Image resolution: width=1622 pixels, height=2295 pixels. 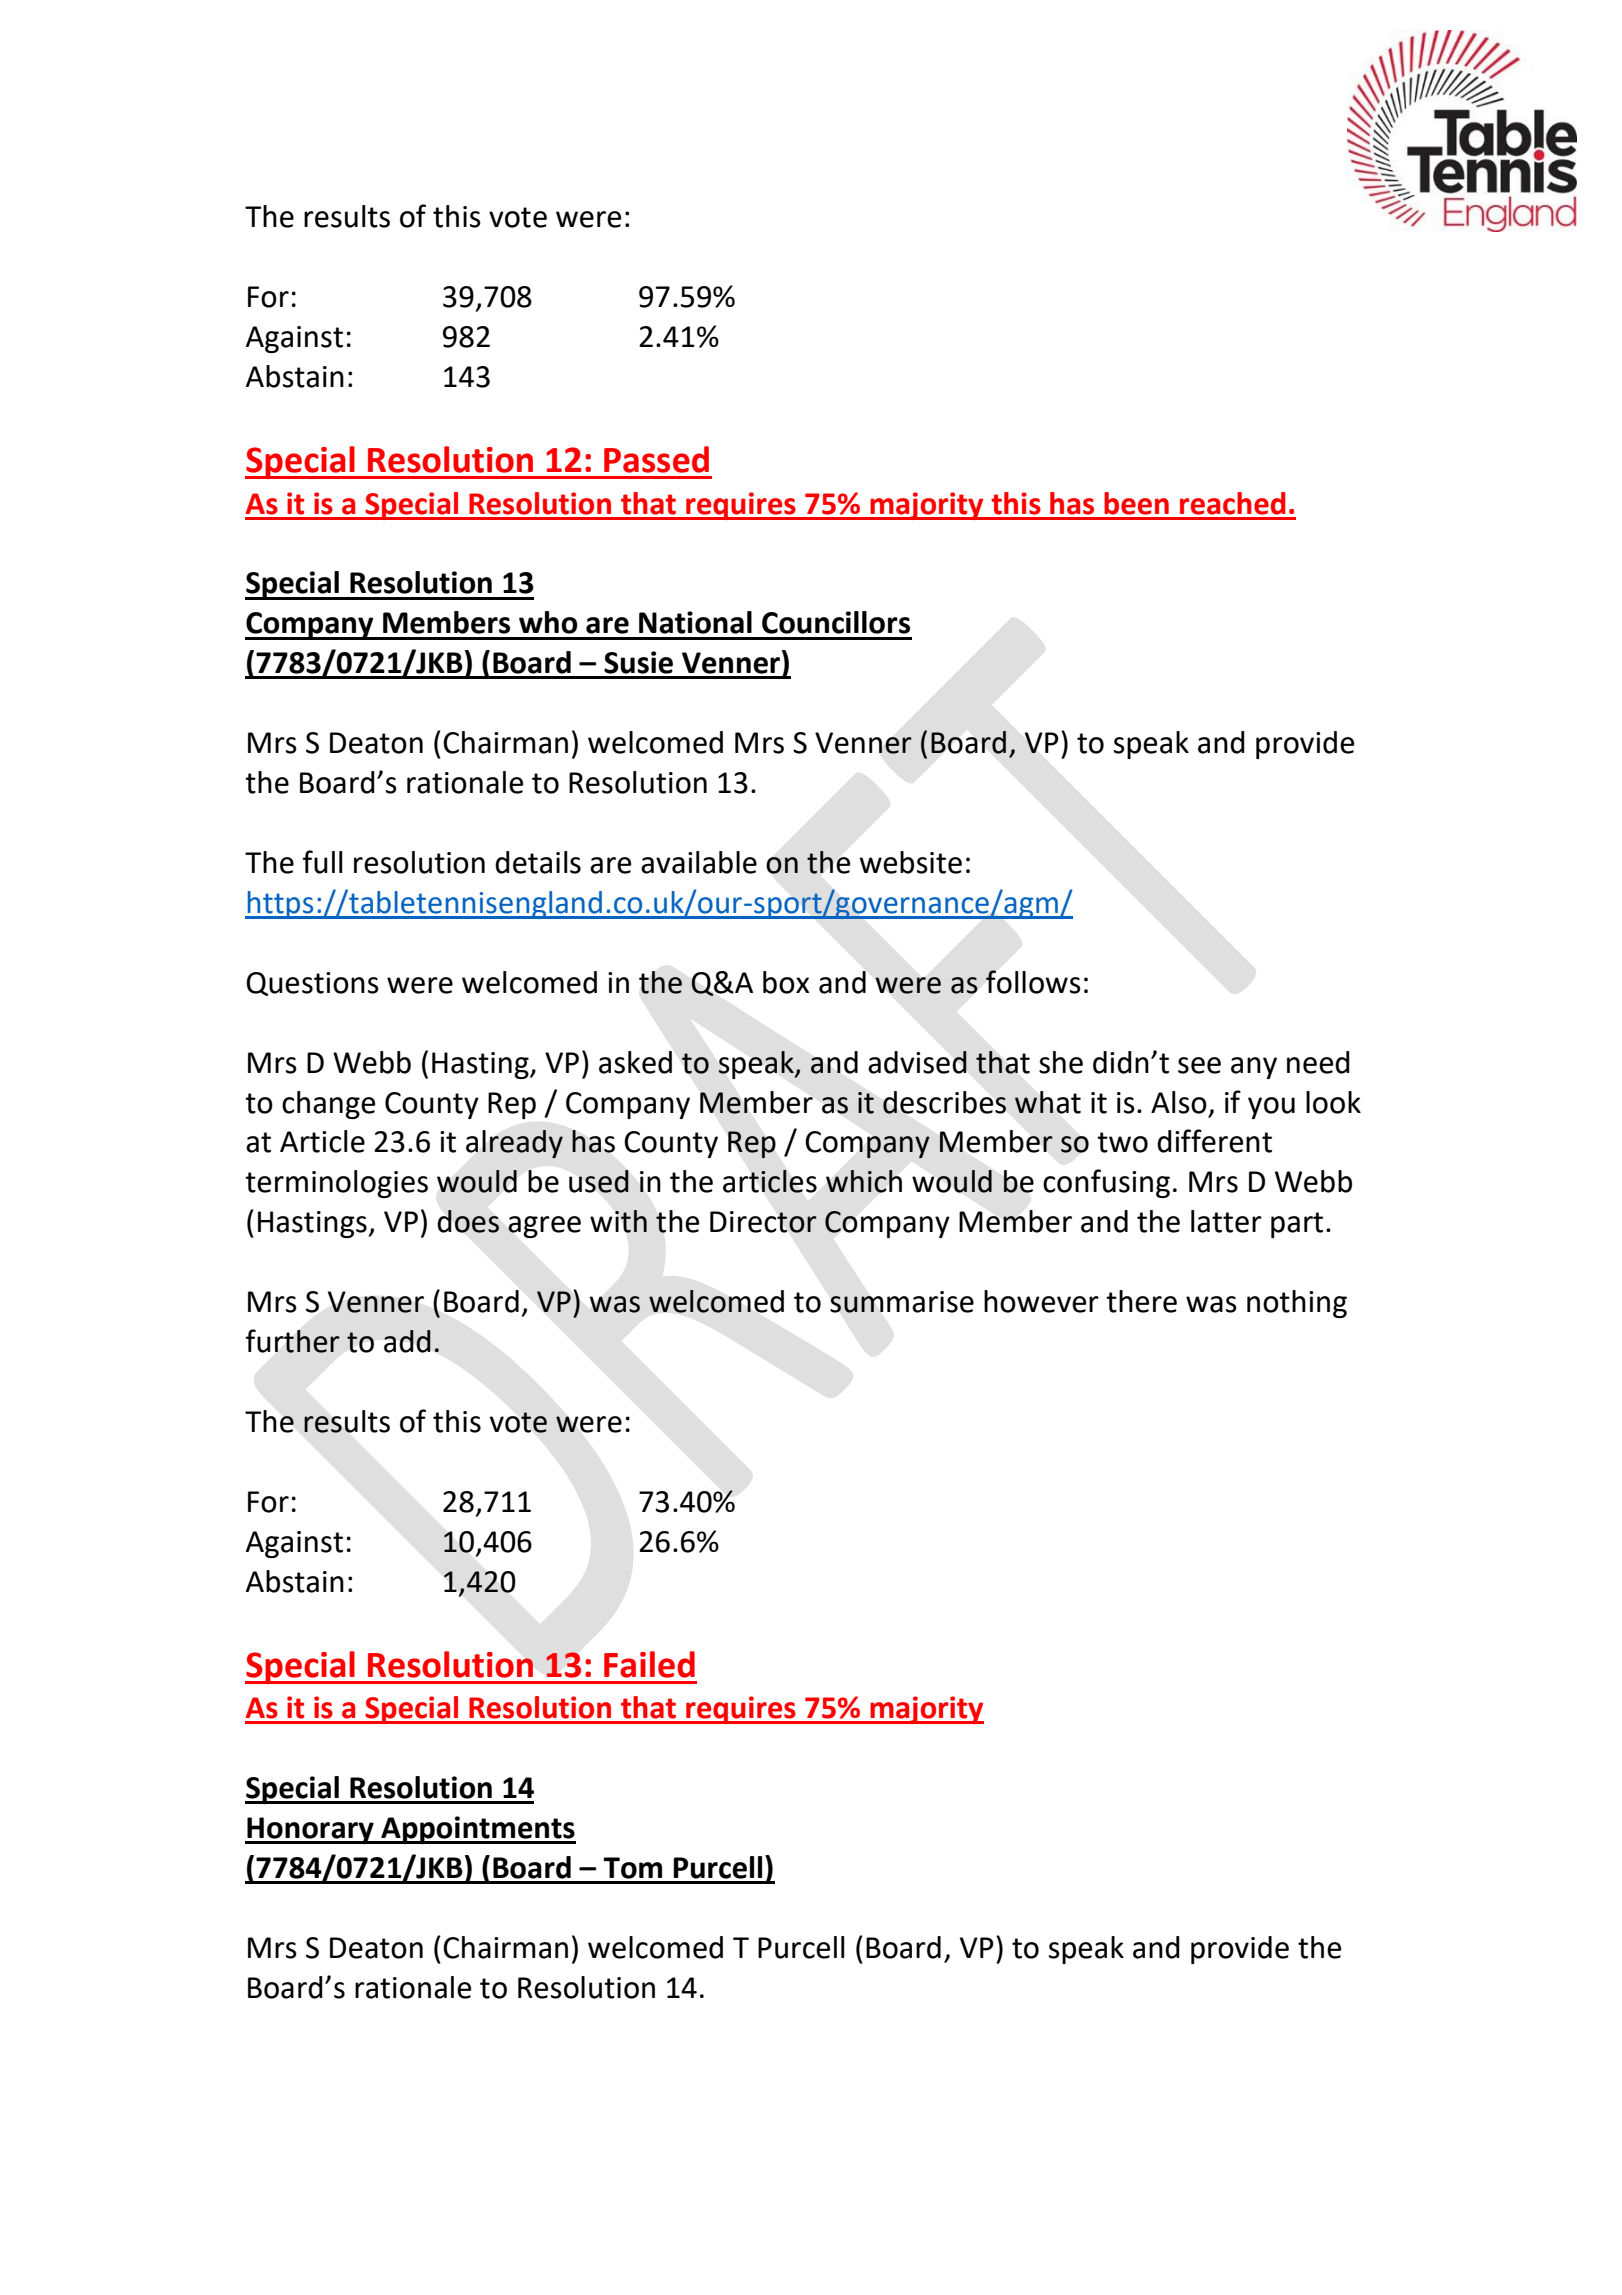 What do you see at coordinates (1233, 503) in the screenshot?
I see `reached` at bounding box center [1233, 503].
